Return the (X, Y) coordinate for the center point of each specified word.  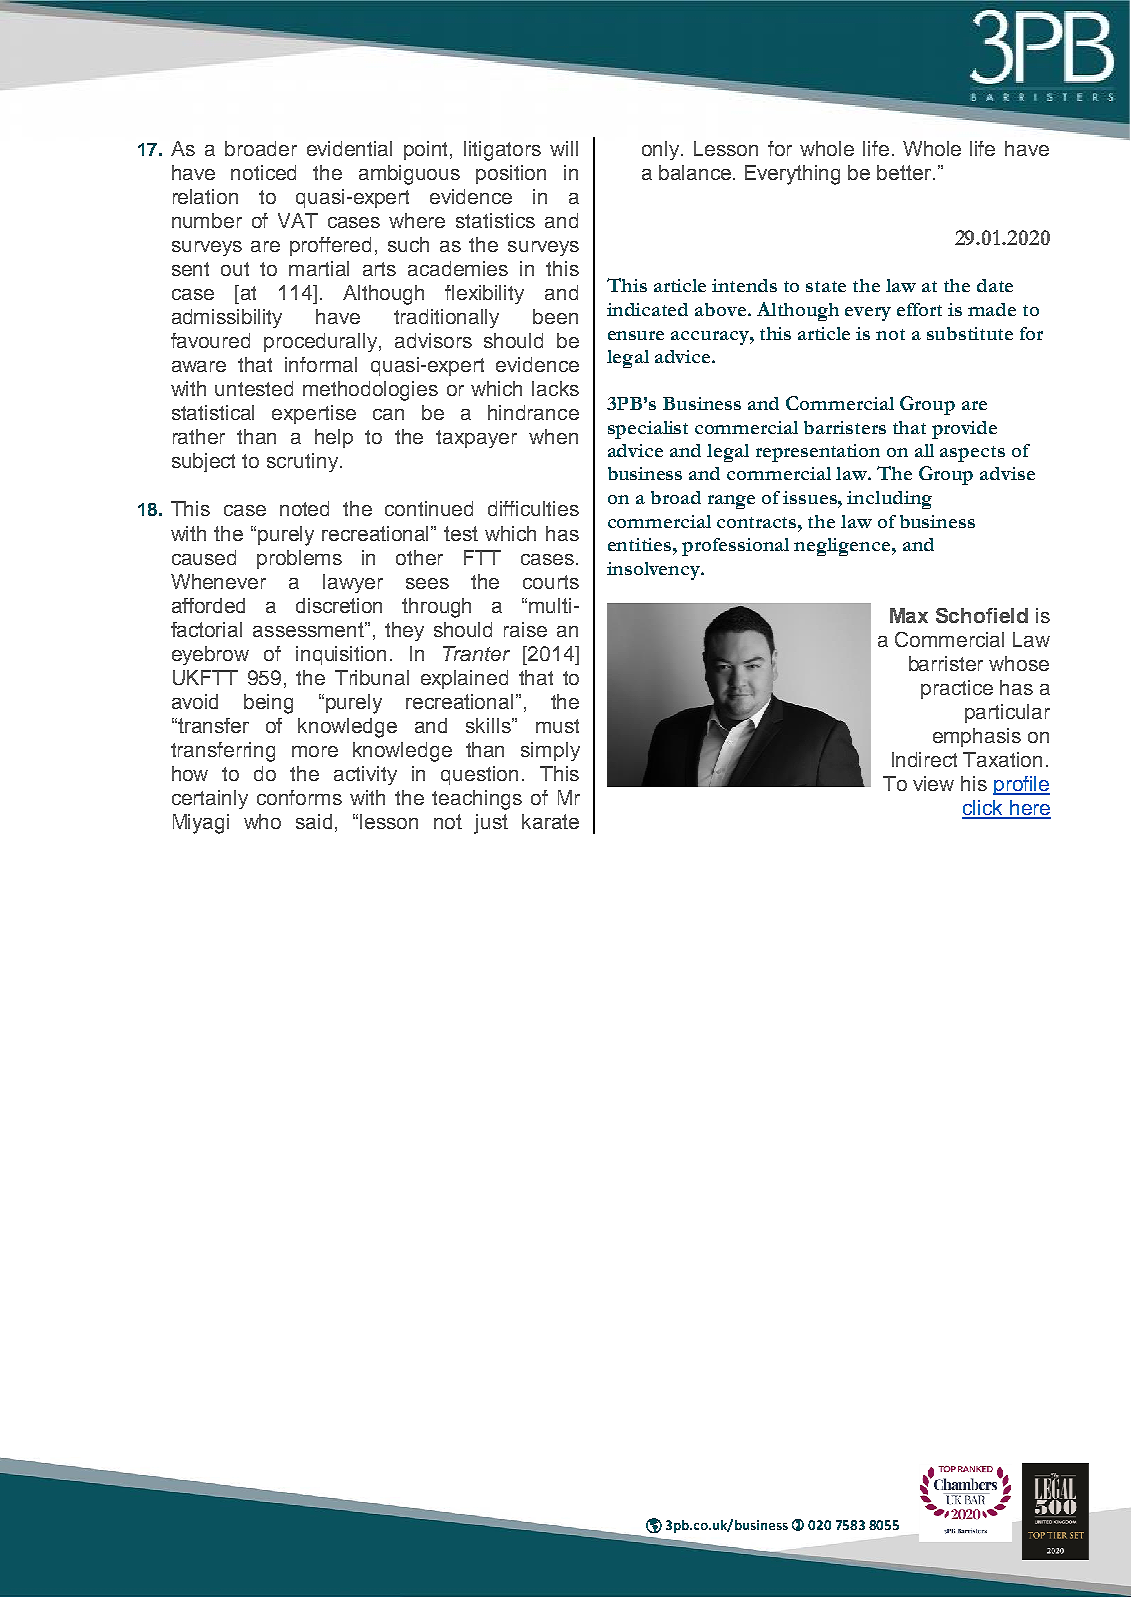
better (905, 172)
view (933, 783)
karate (550, 821)
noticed (263, 172)
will (564, 148)
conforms (299, 797)
